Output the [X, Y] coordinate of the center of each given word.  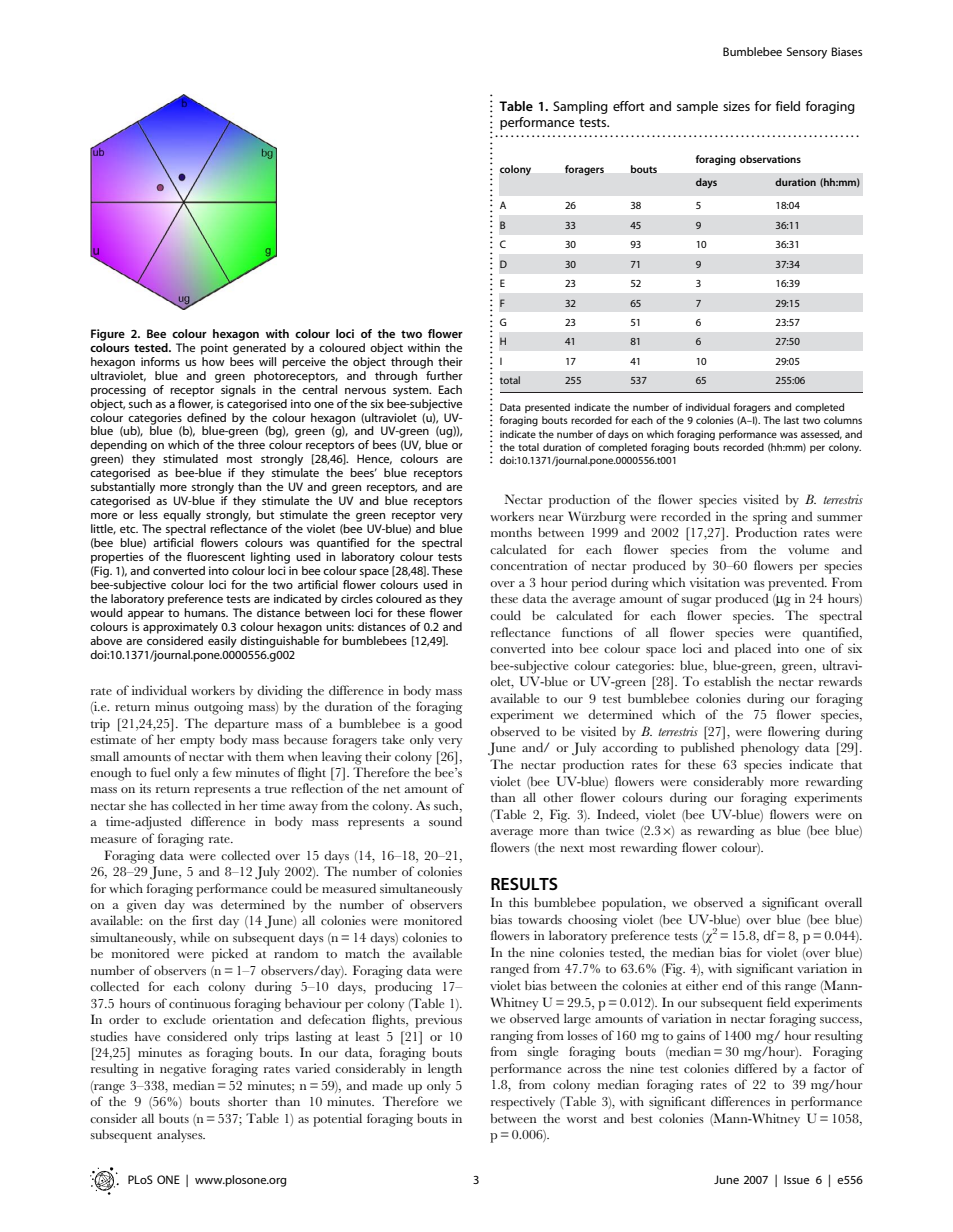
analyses [181, 1136]
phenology [770, 749]
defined [206, 417]
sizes [736, 106]
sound [445, 821]
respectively [523, 1103]
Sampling [580, 107]
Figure [108, 335]
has [160, 805]
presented [547, 408]
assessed [821, 434]
